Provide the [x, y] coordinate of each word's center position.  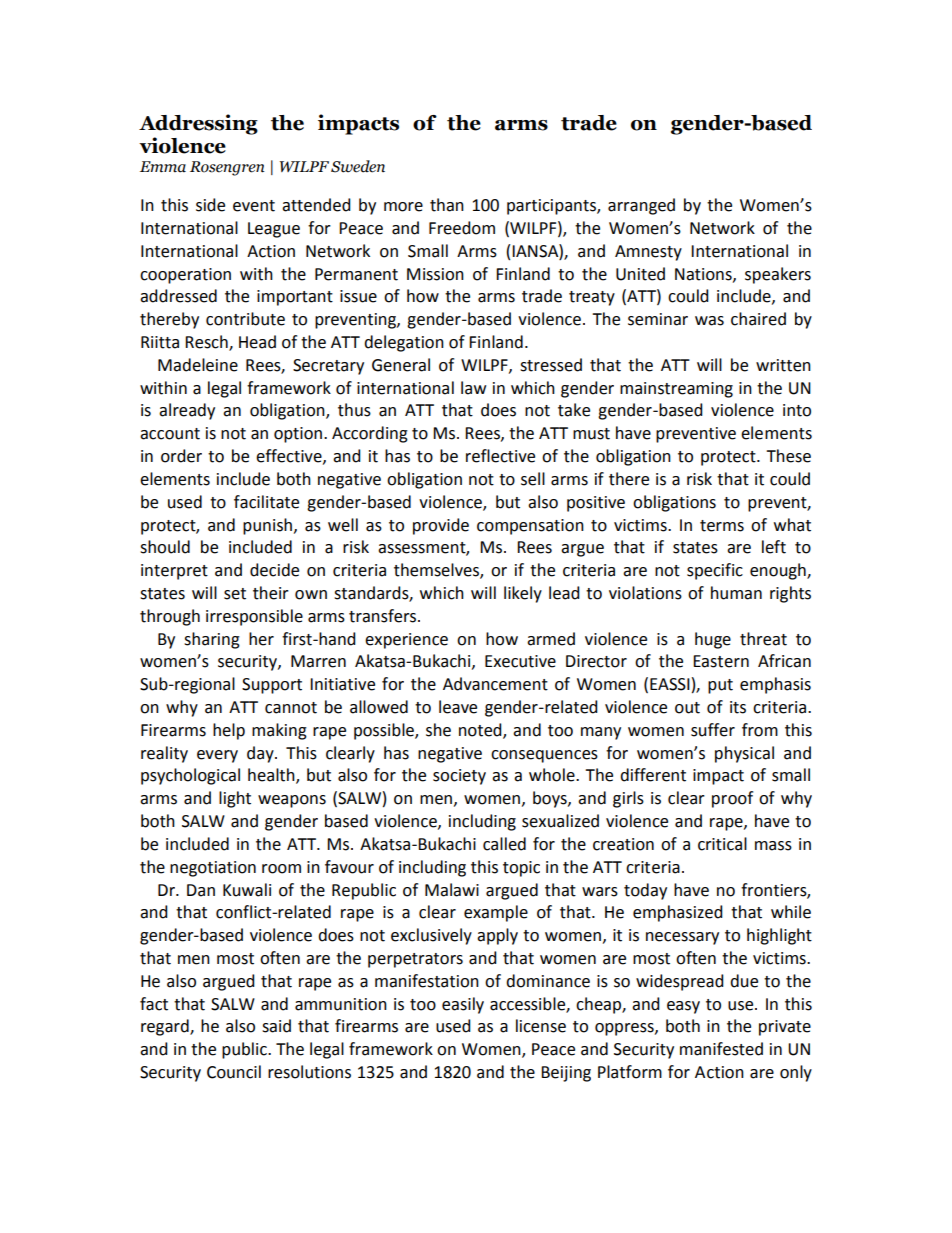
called [504, 844]
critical [722, 844]
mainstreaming [676, 390]
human [736, 593]
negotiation [213, 869]
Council [234, 1072]
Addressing [198, 124]
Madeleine [198, 365]
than [447, 205]
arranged [641, 206]
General [401, 365]
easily [463, 1005]
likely [523, 594]
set [235, 594]
